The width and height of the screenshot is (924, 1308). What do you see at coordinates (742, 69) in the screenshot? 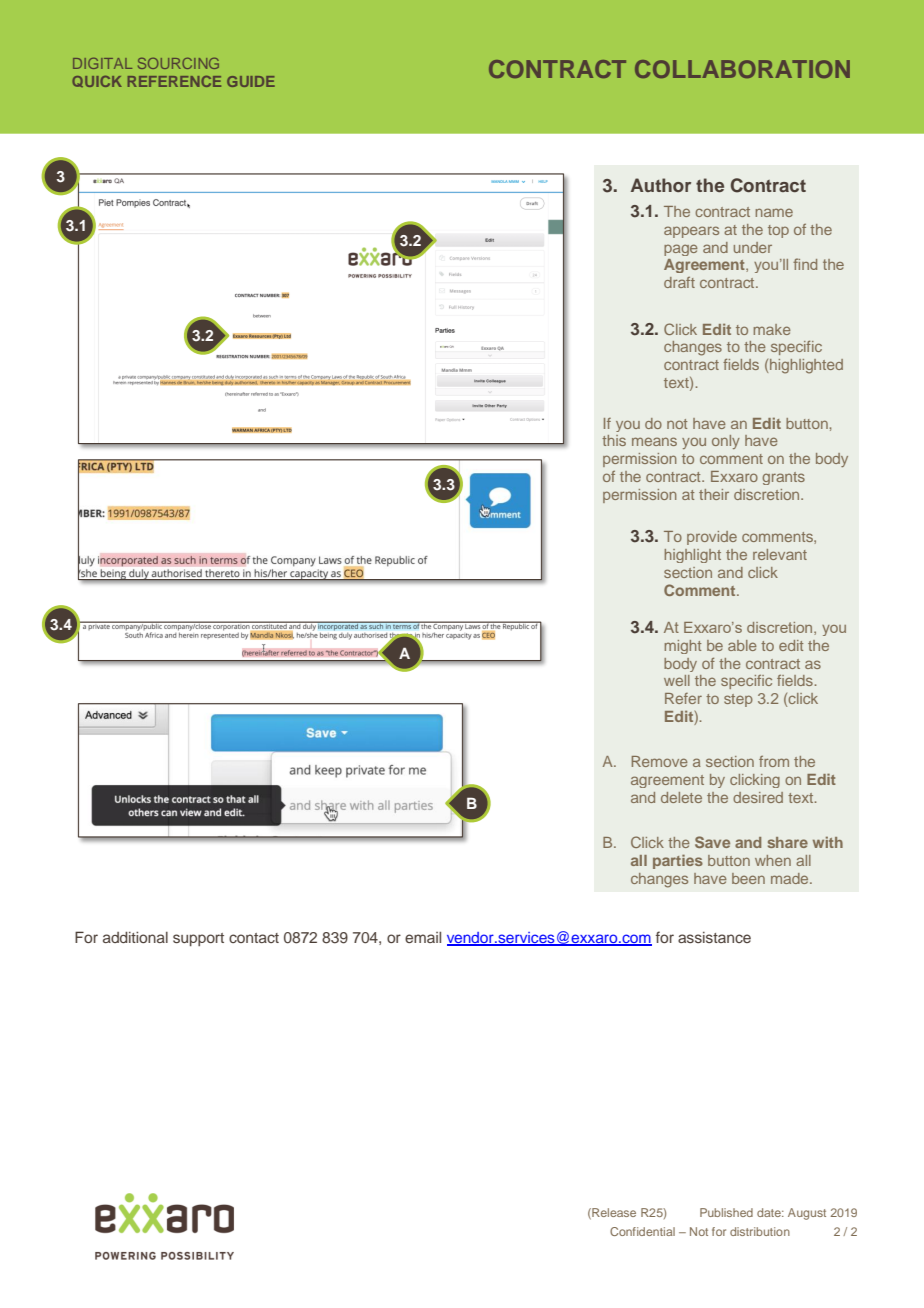
I see `COLLABORATION` at bounding box center [742, 69].
